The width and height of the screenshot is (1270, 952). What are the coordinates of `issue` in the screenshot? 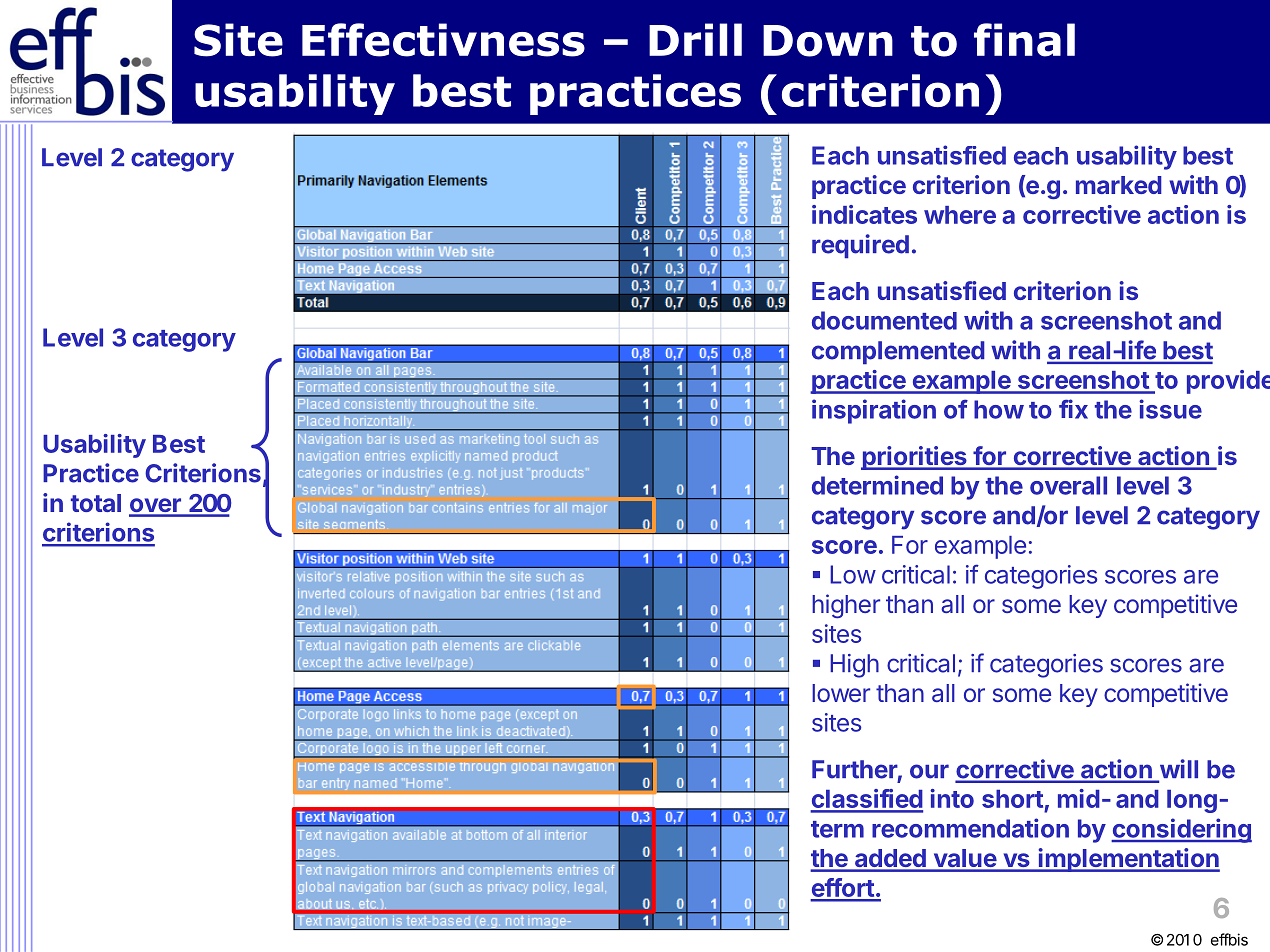 It's located at (1170, 409).
